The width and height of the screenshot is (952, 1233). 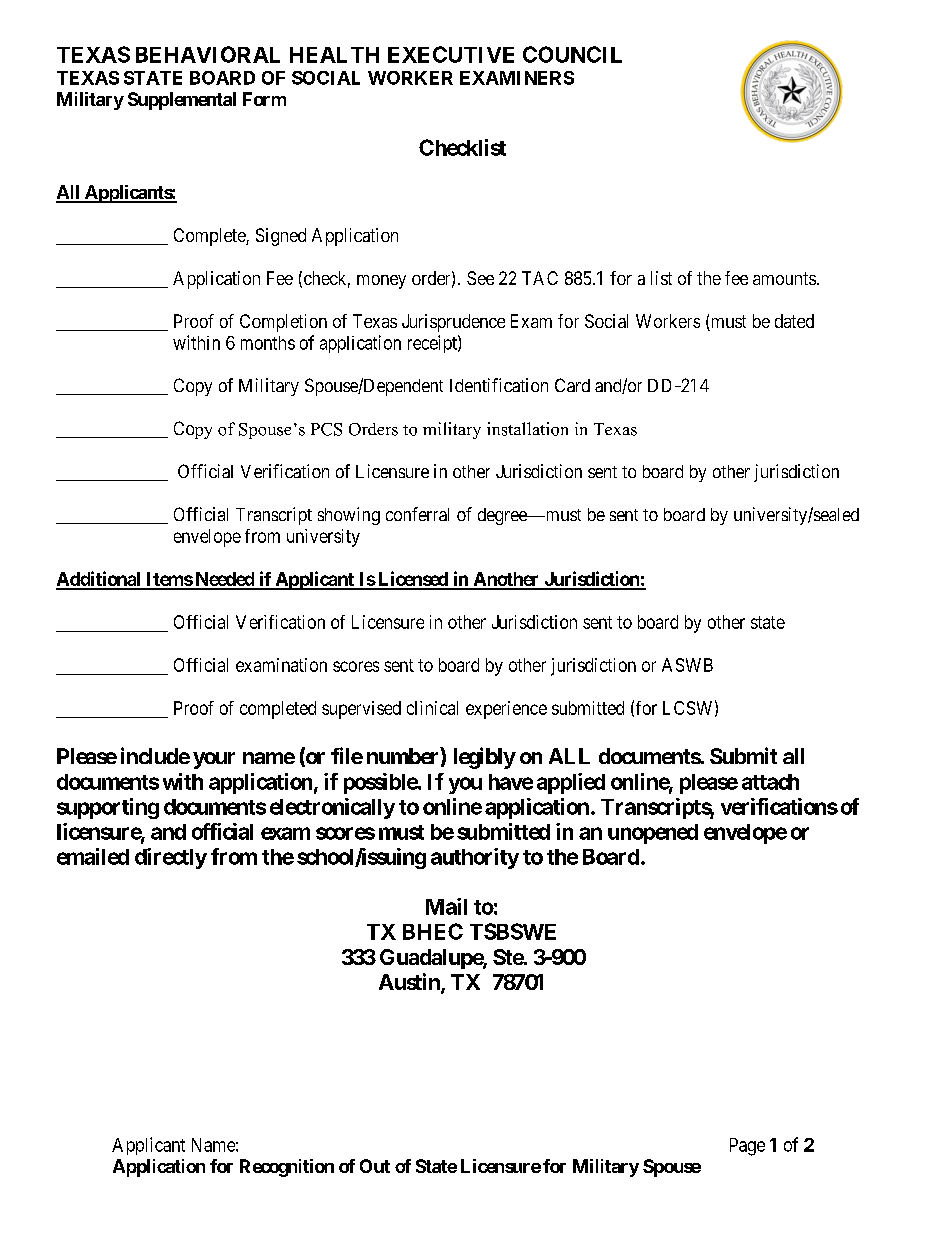 I want to click on attach, so click(x=770, y=782).
